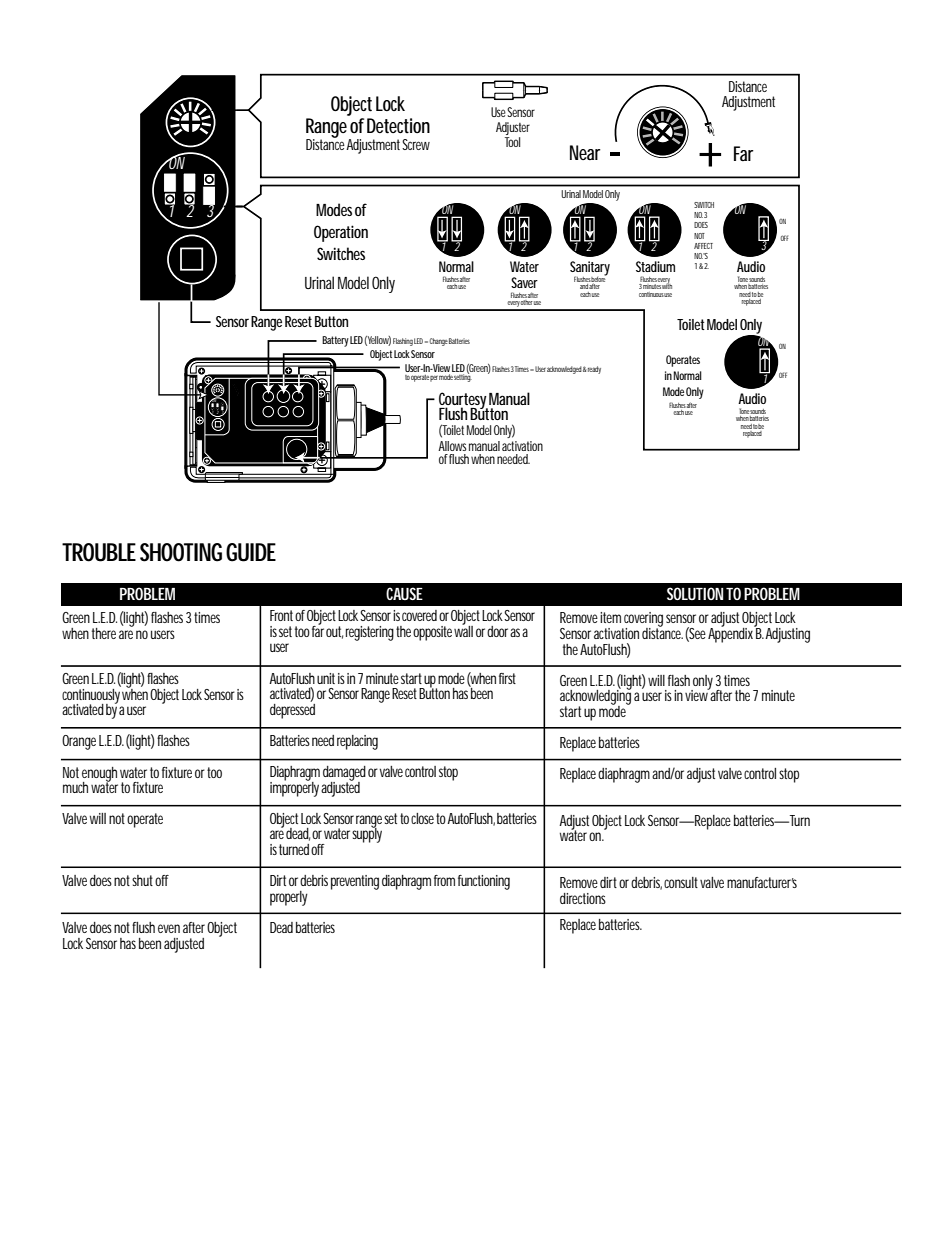 This page has width=952, height=1233. I want to click on Near, so click(585, 152).
